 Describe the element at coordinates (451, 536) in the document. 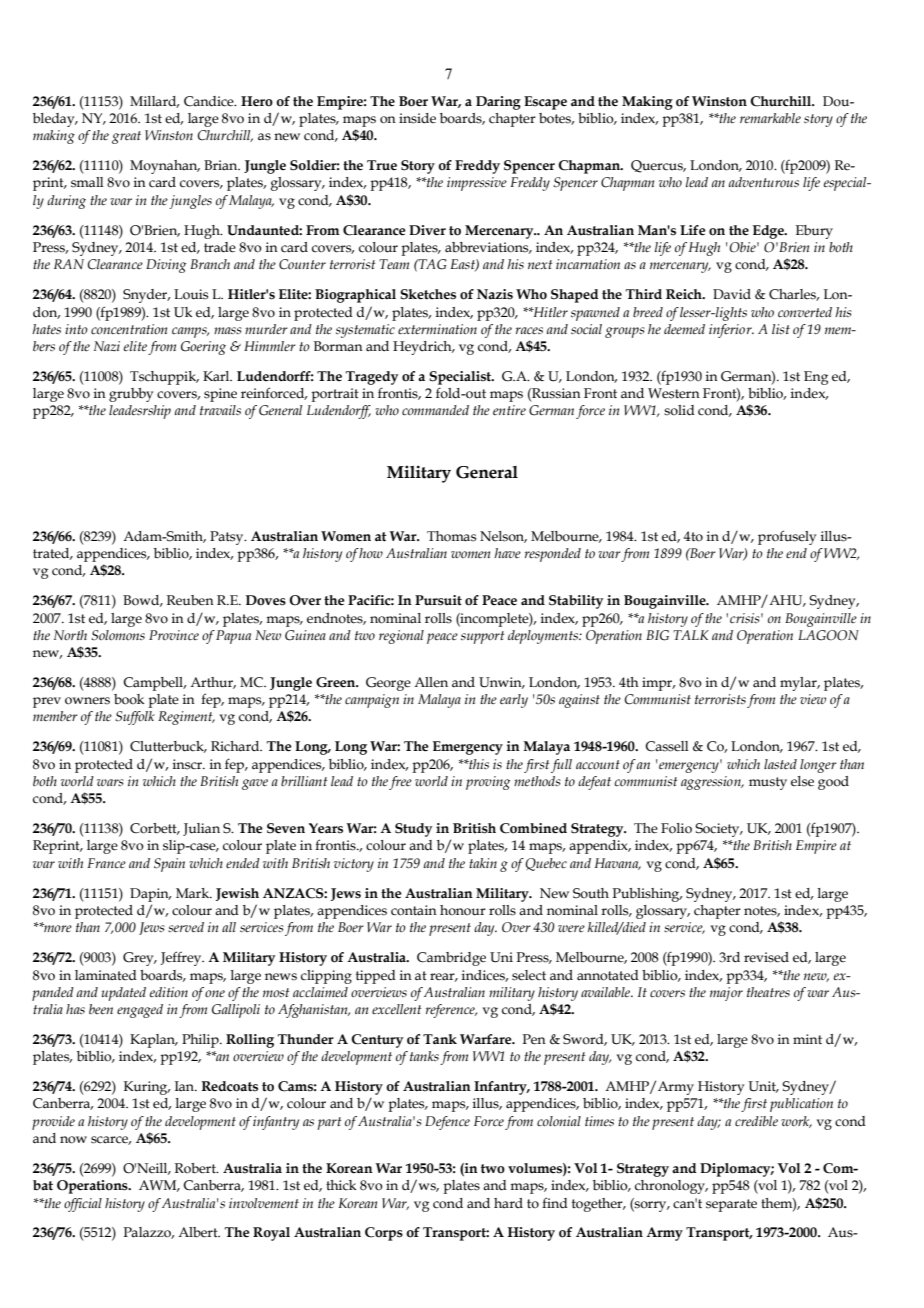

I see `Thomas` at that location.
